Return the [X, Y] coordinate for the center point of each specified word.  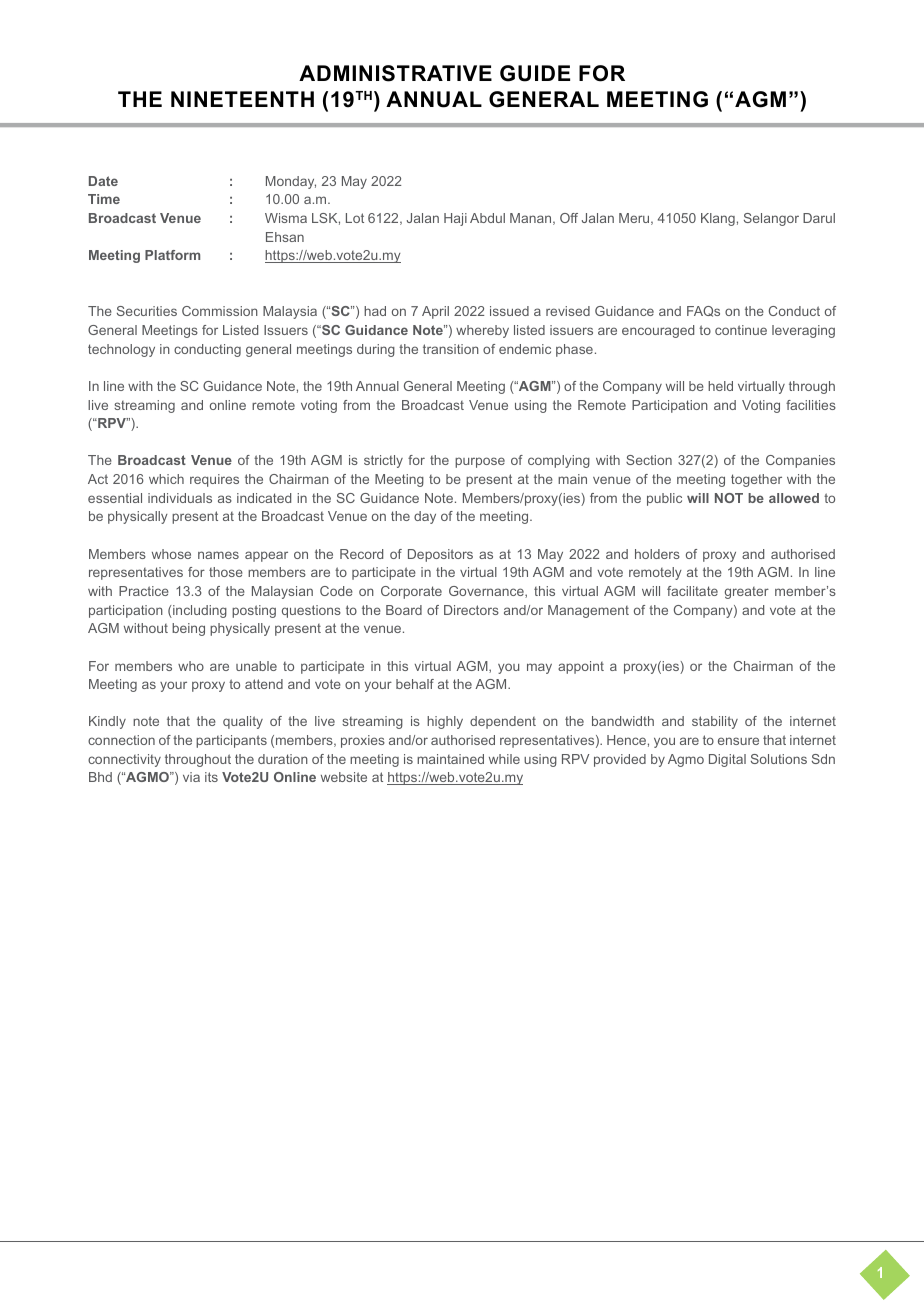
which [166, 479]
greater [747, 593]
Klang [718, 219]
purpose [480, 462]
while [504, 759]
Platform [172, 255]
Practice [144, 591]
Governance [487, 592]
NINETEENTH [242, 99]
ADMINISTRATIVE [395, 73]
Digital [727, 760]
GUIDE [535, 73]
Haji [455, 219]
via [191, 777]
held [720, 386]
